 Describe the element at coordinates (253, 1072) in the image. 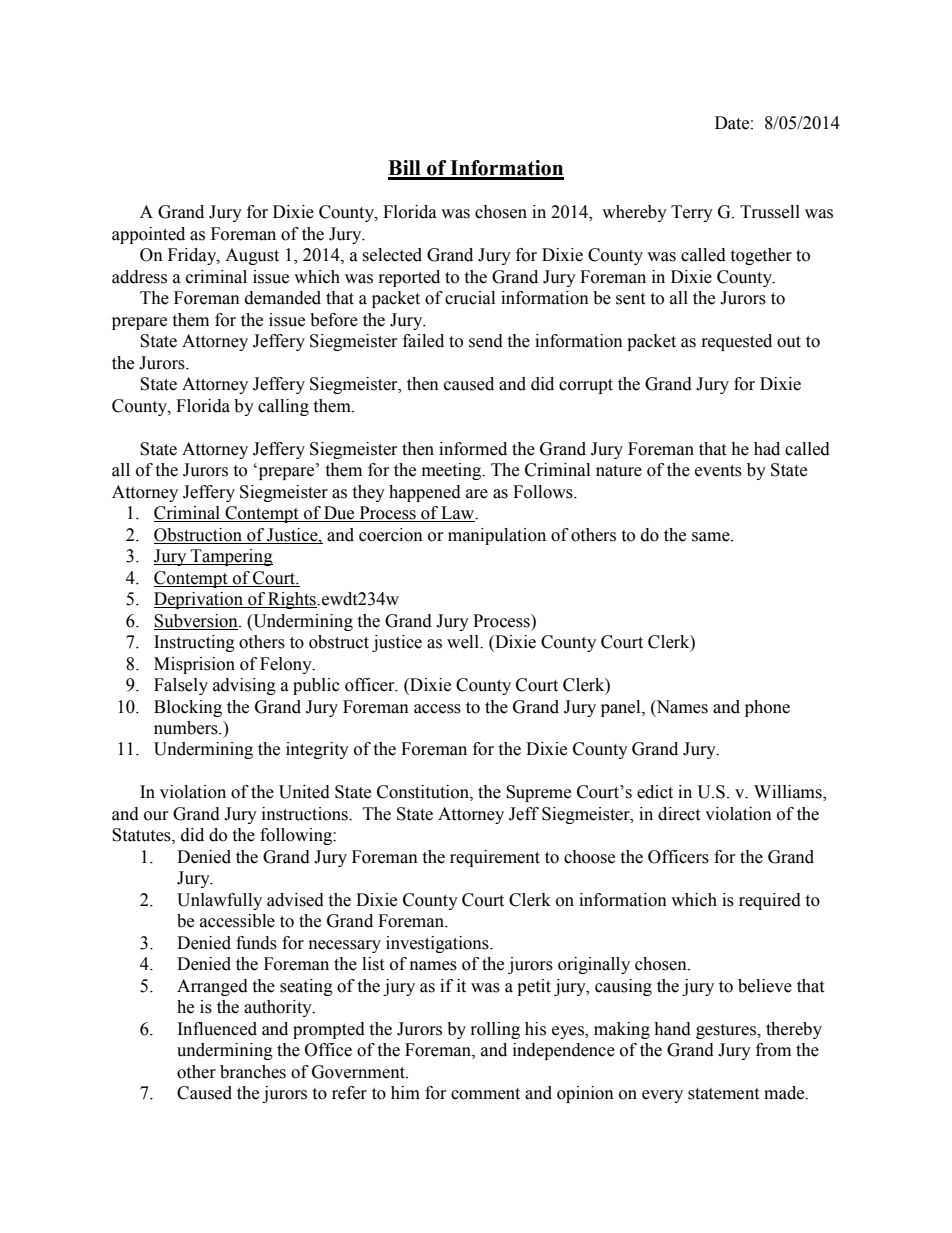

I see `branches` at that location.
